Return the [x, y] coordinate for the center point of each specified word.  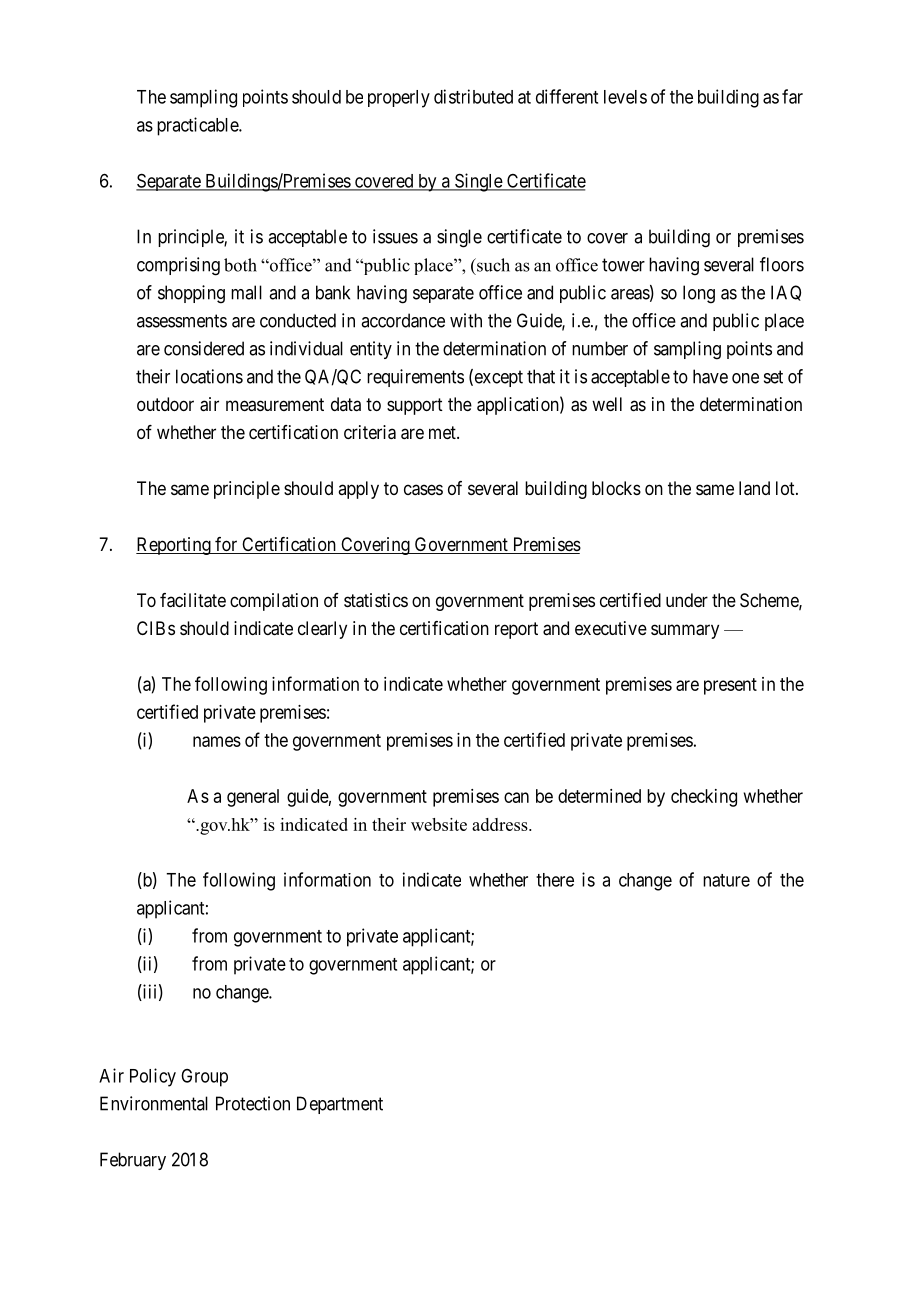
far [792, 96]
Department [340, 1105]
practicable [198, 126]
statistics [376, 600]
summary [685, 631]
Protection [253, 1103]
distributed [473, 96]
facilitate [193, 600]
